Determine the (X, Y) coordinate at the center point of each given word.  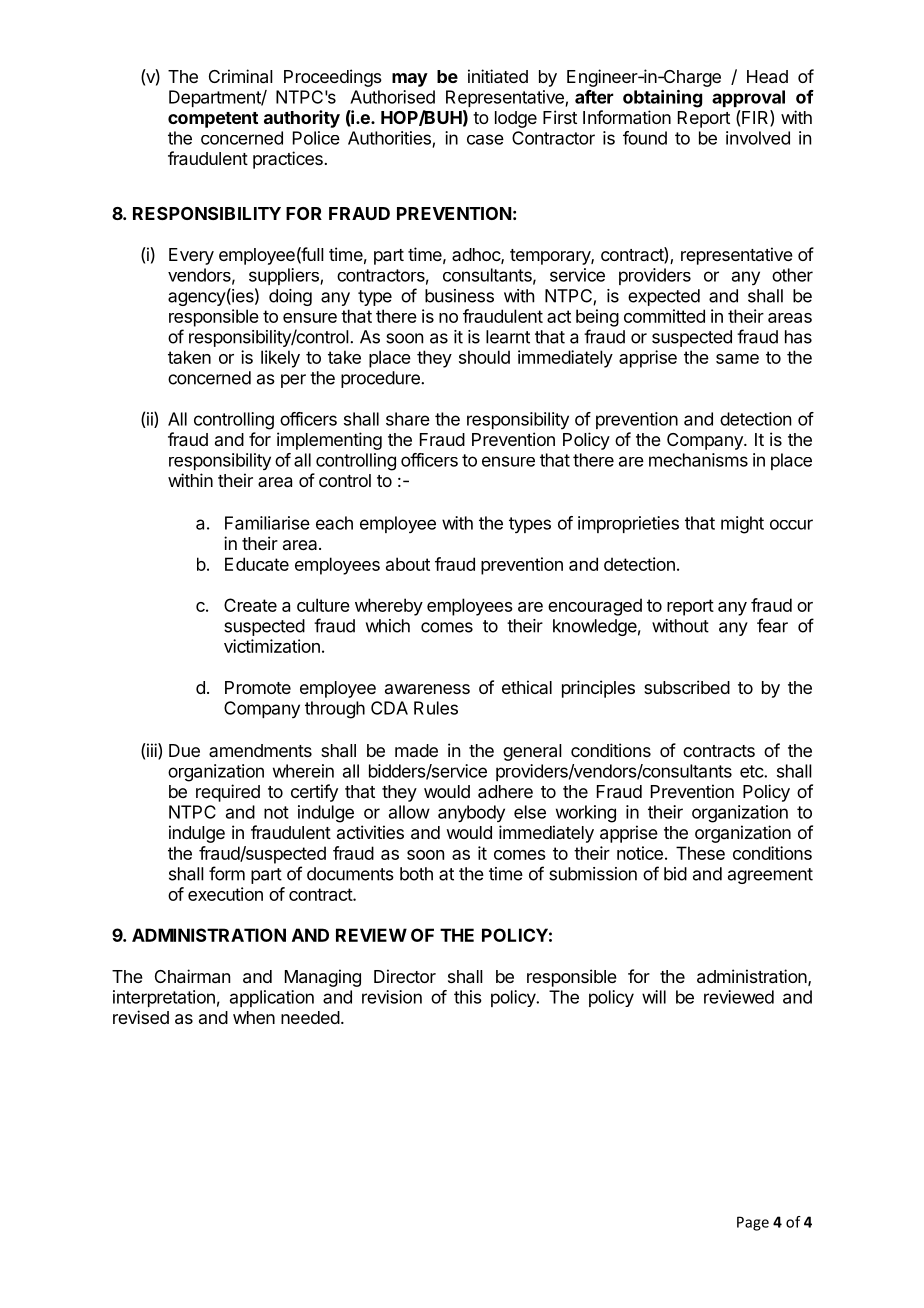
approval (748, 98)
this (468, 997)
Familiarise (267, 523)
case (485, 139)
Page (753, 1223)
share (408, 419)
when (254, 1017)
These (700, 853)
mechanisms (698, 460)
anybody (471, 814)
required (228, 793)
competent (213, 120)
